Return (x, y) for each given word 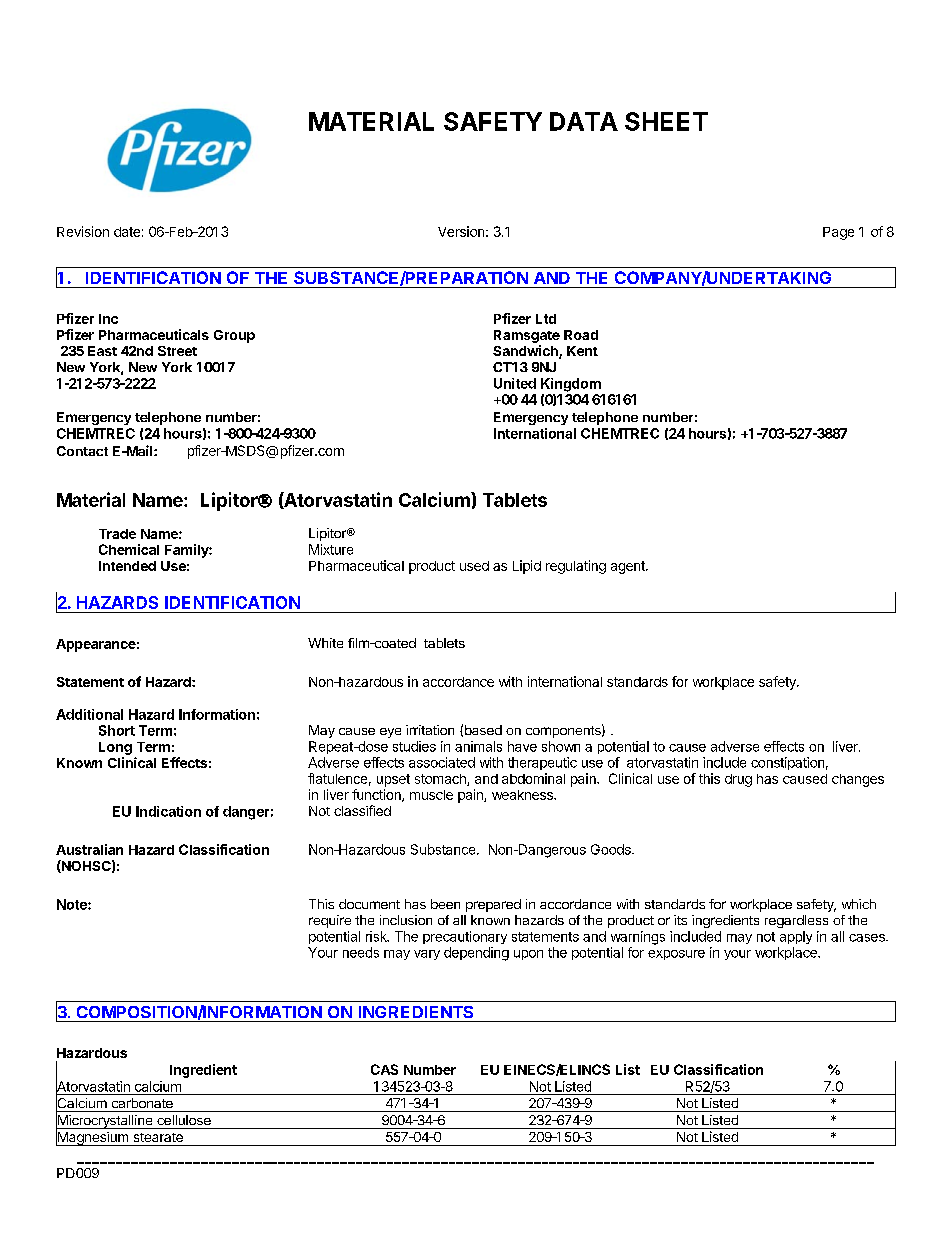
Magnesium (93, 1138)
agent (629, 567)
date (127, 232)
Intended (127, 566)
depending (476, 954)
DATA (584, 121)
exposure (676, 955)
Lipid (527, 567)
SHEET (666, 121)
